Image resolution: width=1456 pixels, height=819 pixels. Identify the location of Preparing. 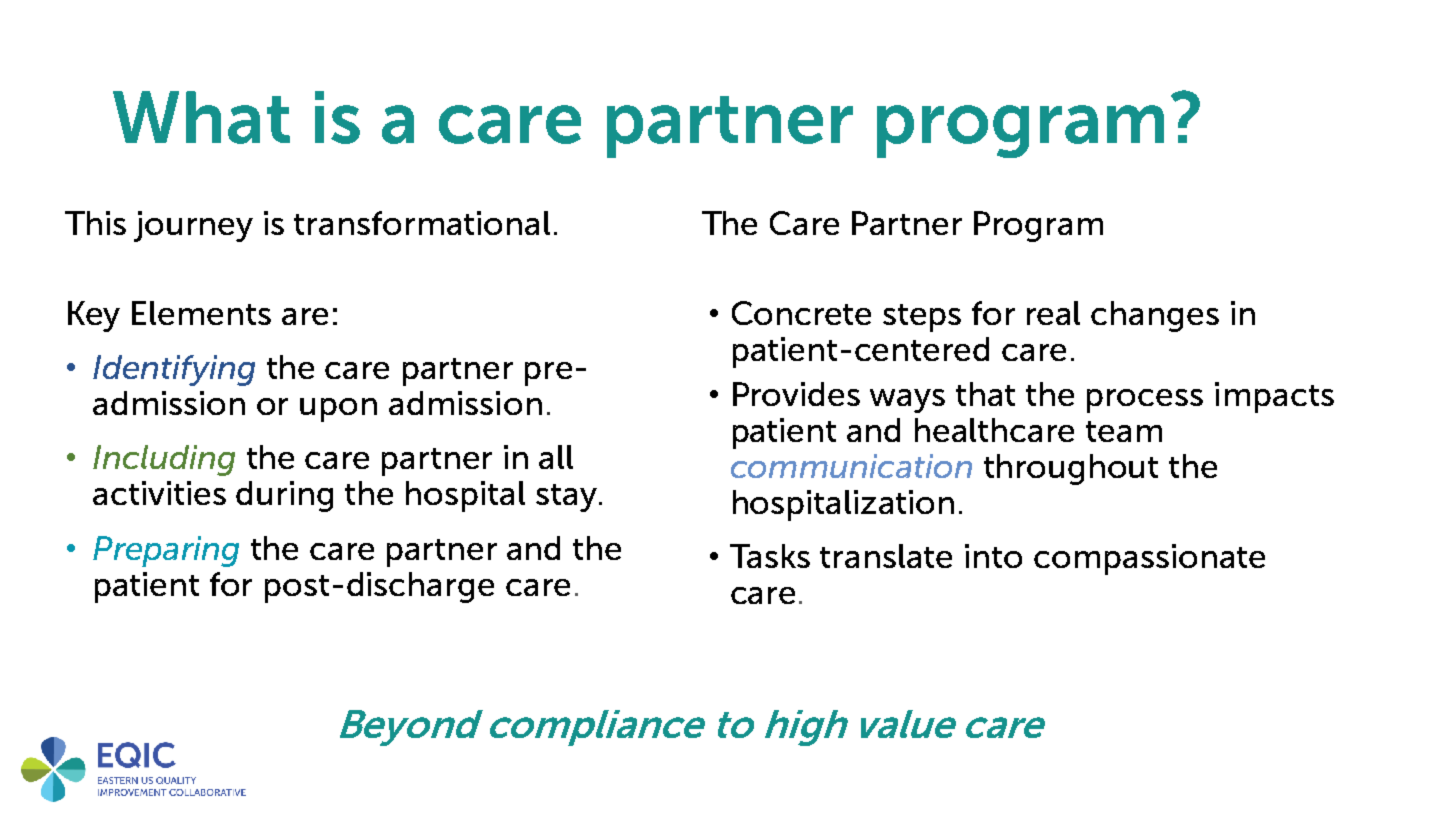
(166, 551).
